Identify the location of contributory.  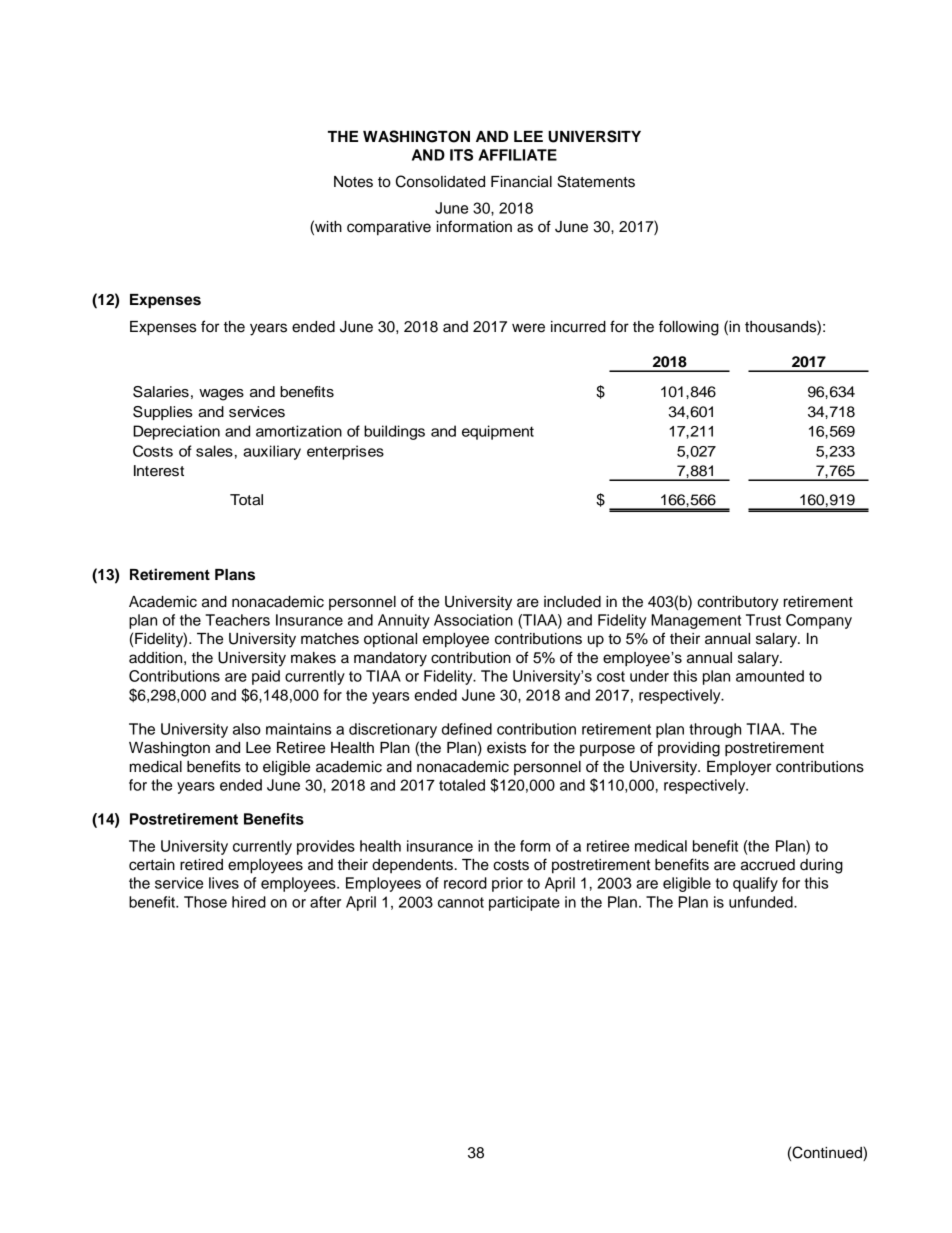
(738, 603).
